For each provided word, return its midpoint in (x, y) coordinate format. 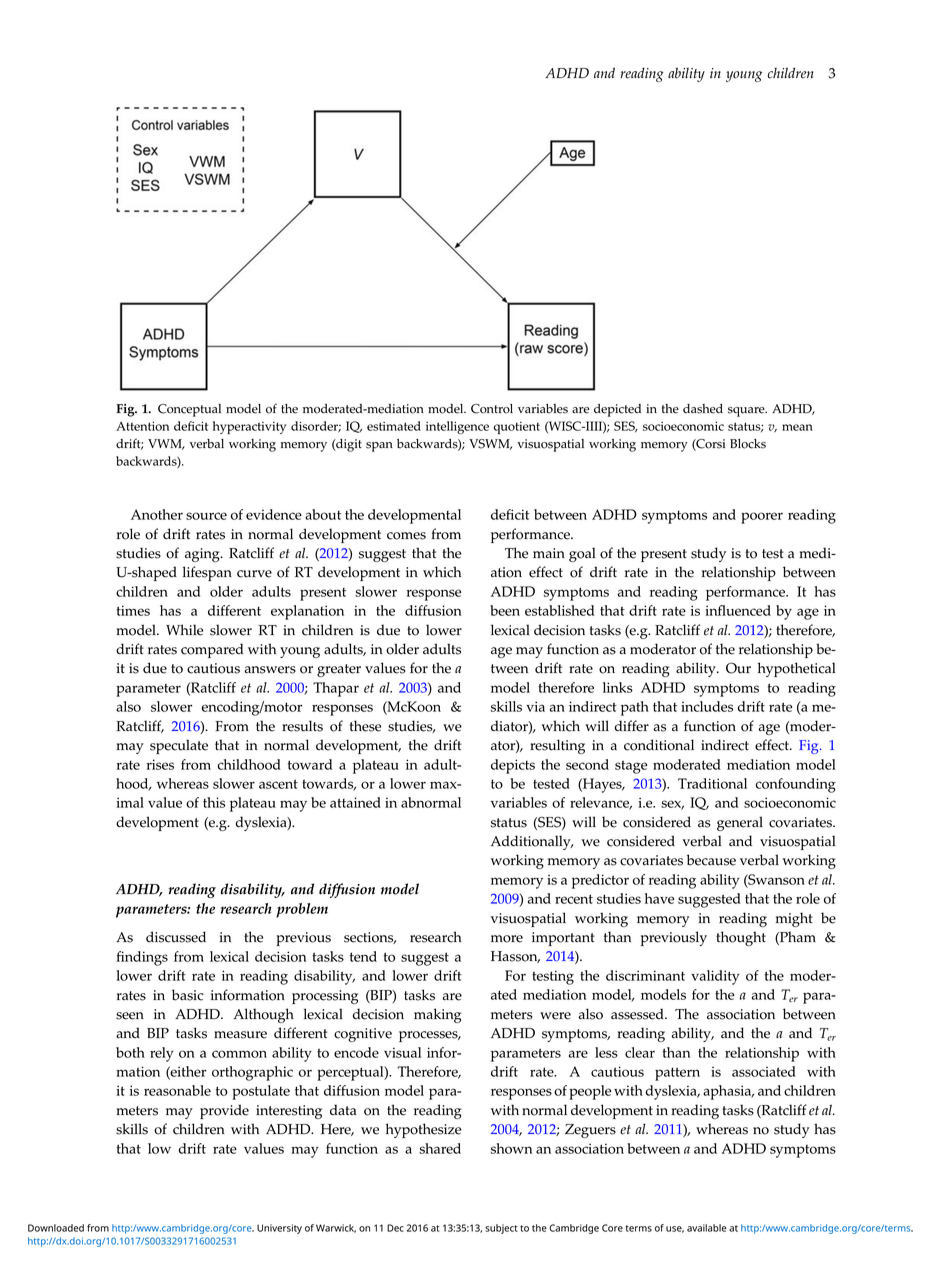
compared (212, 650)
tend (363, 956)
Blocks (748, 444)
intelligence (457, 427)
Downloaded (56, 1228)
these (365, 726)
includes (707, 706)
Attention (142, 426)
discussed (176, 937)
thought (741, 938)
